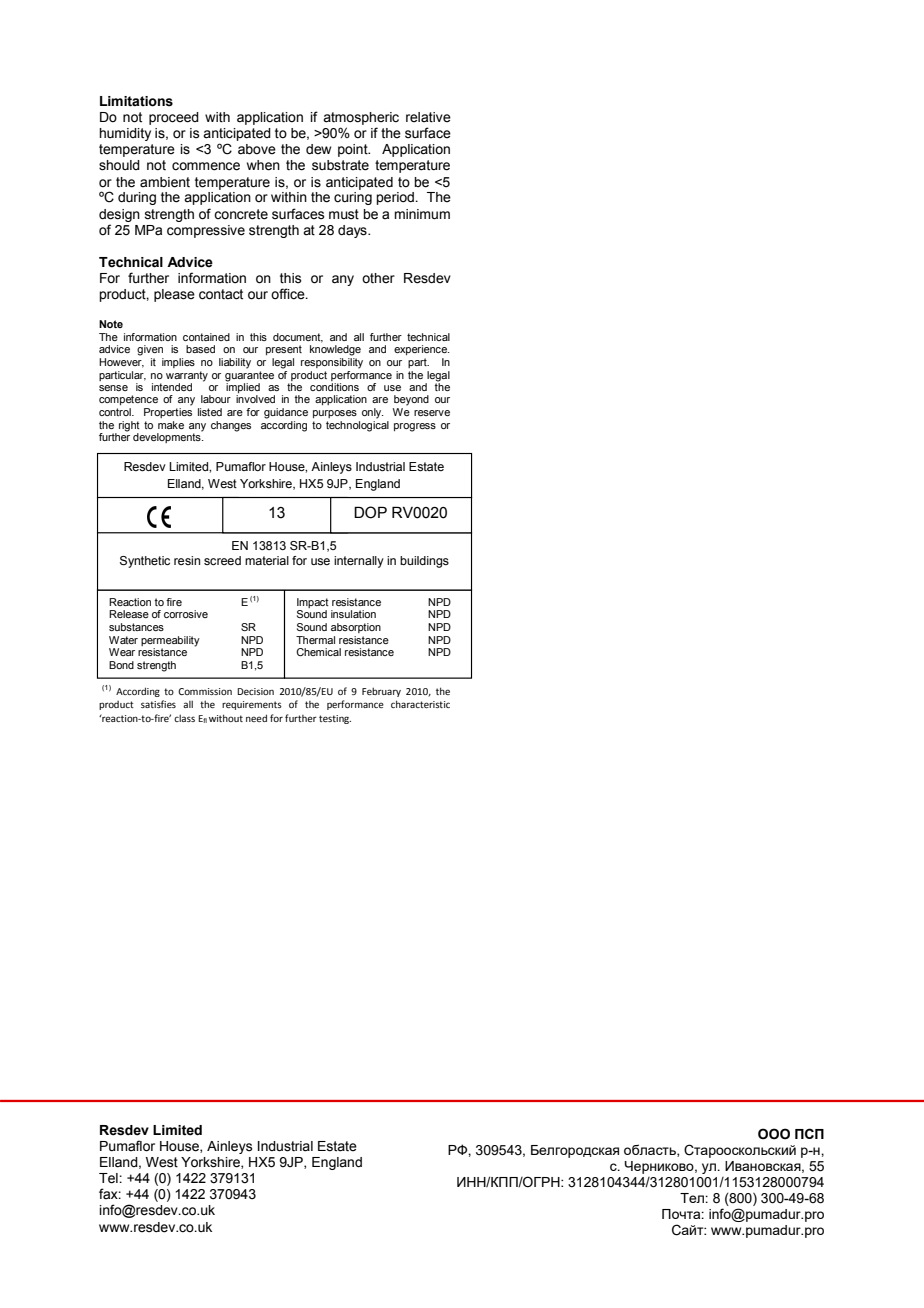 The width and height of the screenshot is (924, 1308). What do you see at coordinates (109, 1178) in the screenshot?
I see `Tel` at bounding box center [109, 1178].
